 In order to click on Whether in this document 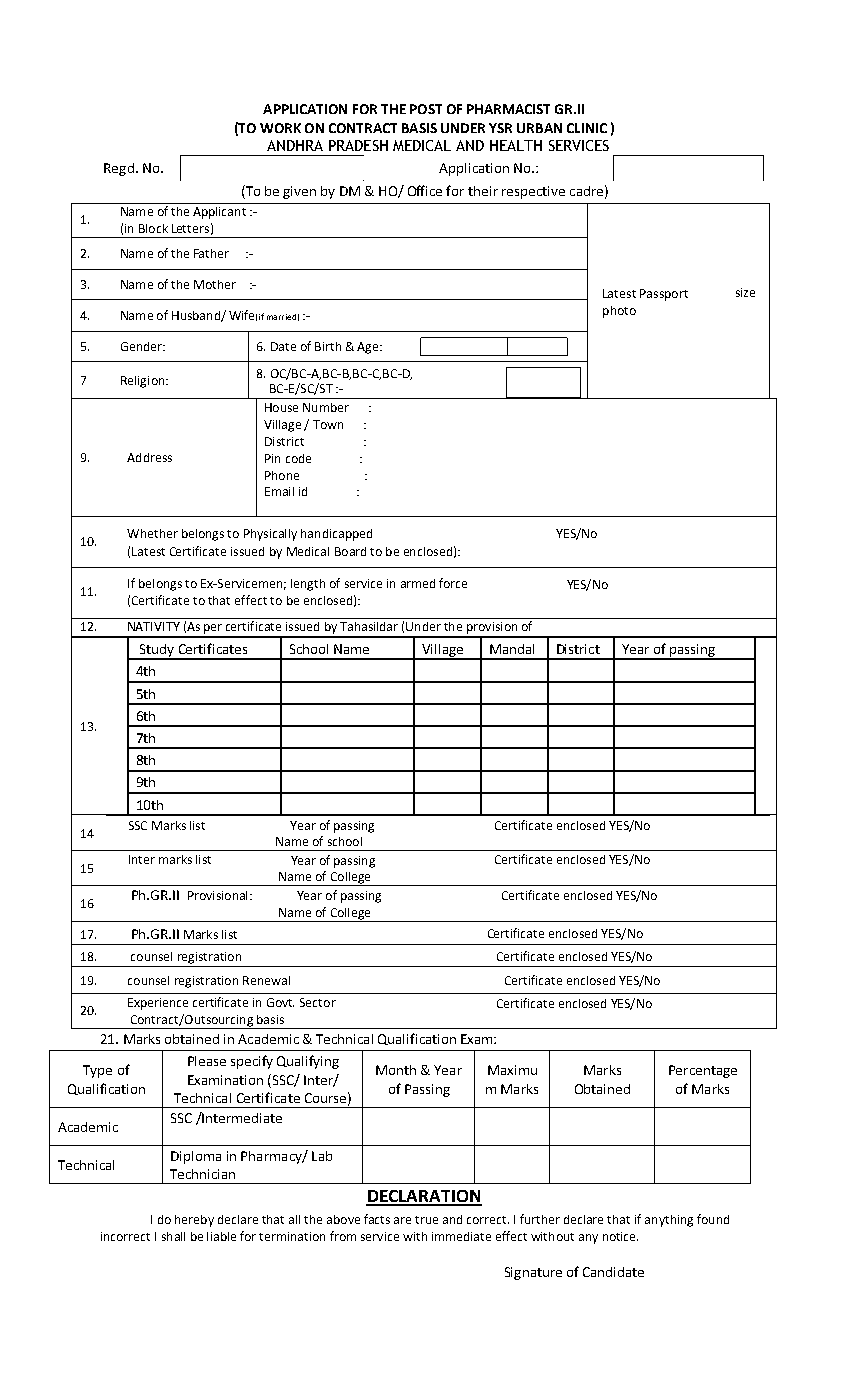, I will do `click(152, 533)`.
